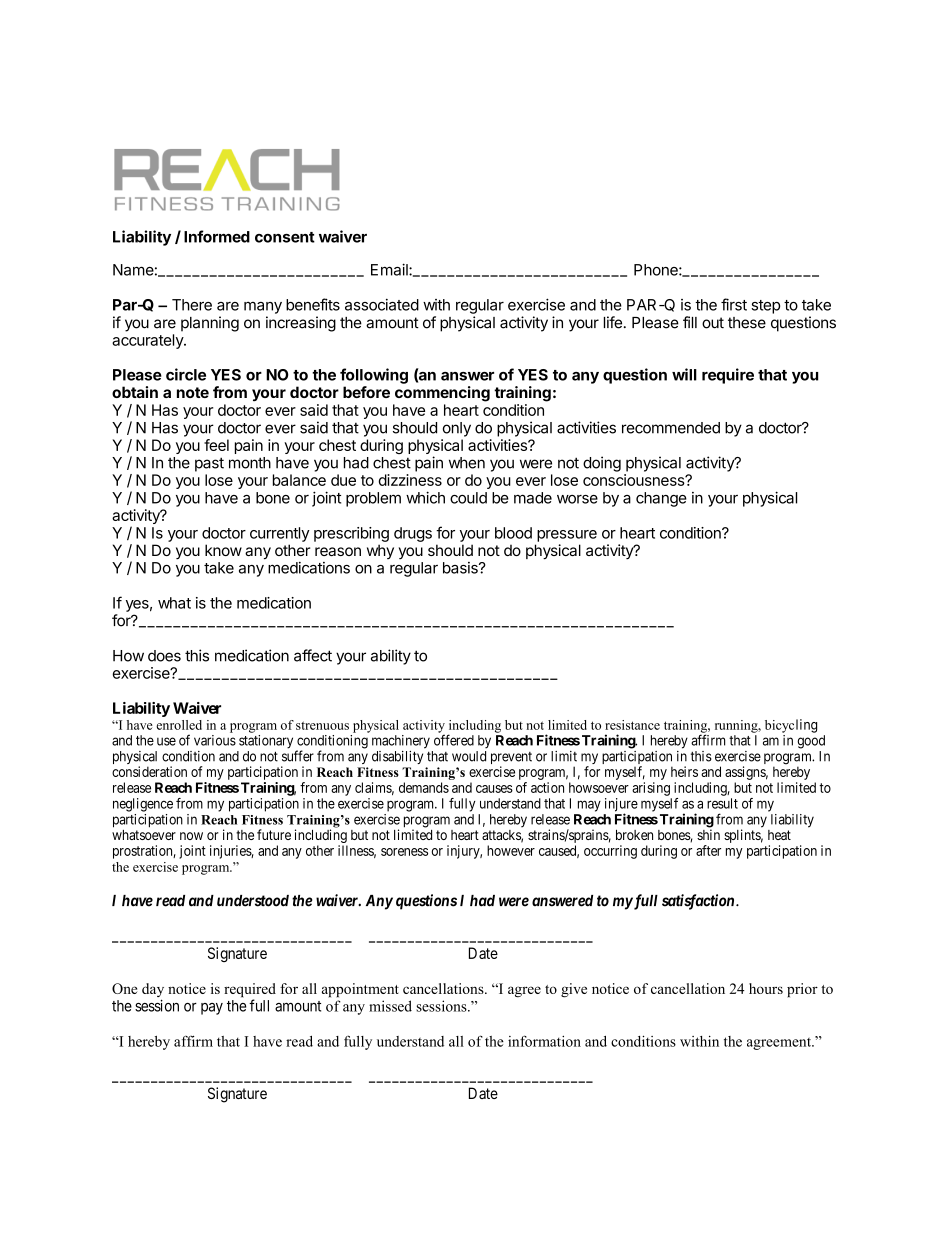 The height and width of the document is (1233, 952). I want to click on heirs, so click(684, 771).
